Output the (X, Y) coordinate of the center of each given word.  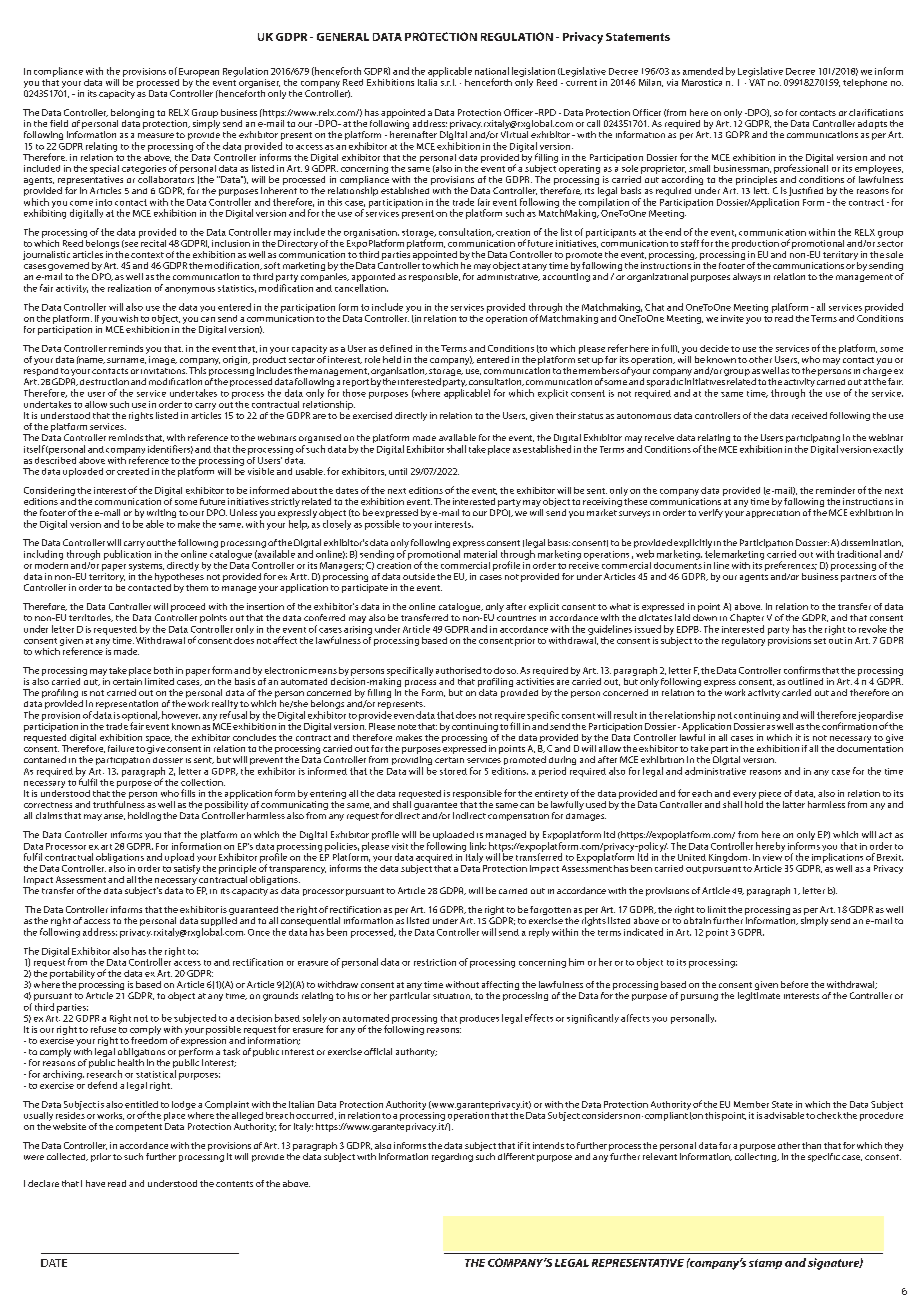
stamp (765, 1264)
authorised (458, 670)
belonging (132, 113)
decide (714, 348)
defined (396, 348)
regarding (452, 1157)
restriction (435, 962)
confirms (802, 670)
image (163, 360)
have (95, 1183)
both (163, 670)
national (492, 71)
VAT (757, 81)
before (794, 984)
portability (72, 974)
